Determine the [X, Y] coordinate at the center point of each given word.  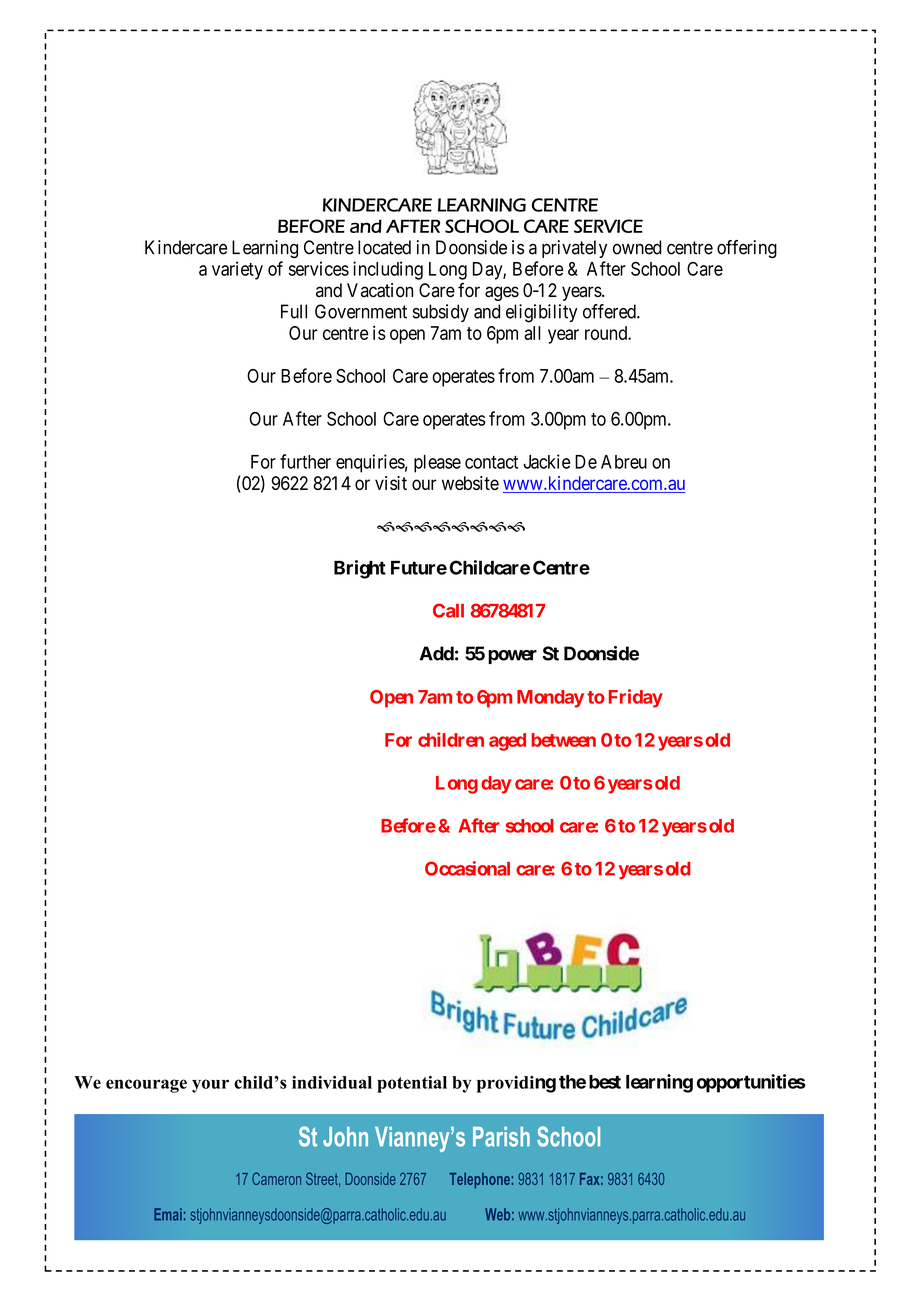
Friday [636, 698]
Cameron [276, 1178]
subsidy [441, 313]
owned [637, 247]
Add [437, 653]
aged [507, 742]
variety [237, 270]
